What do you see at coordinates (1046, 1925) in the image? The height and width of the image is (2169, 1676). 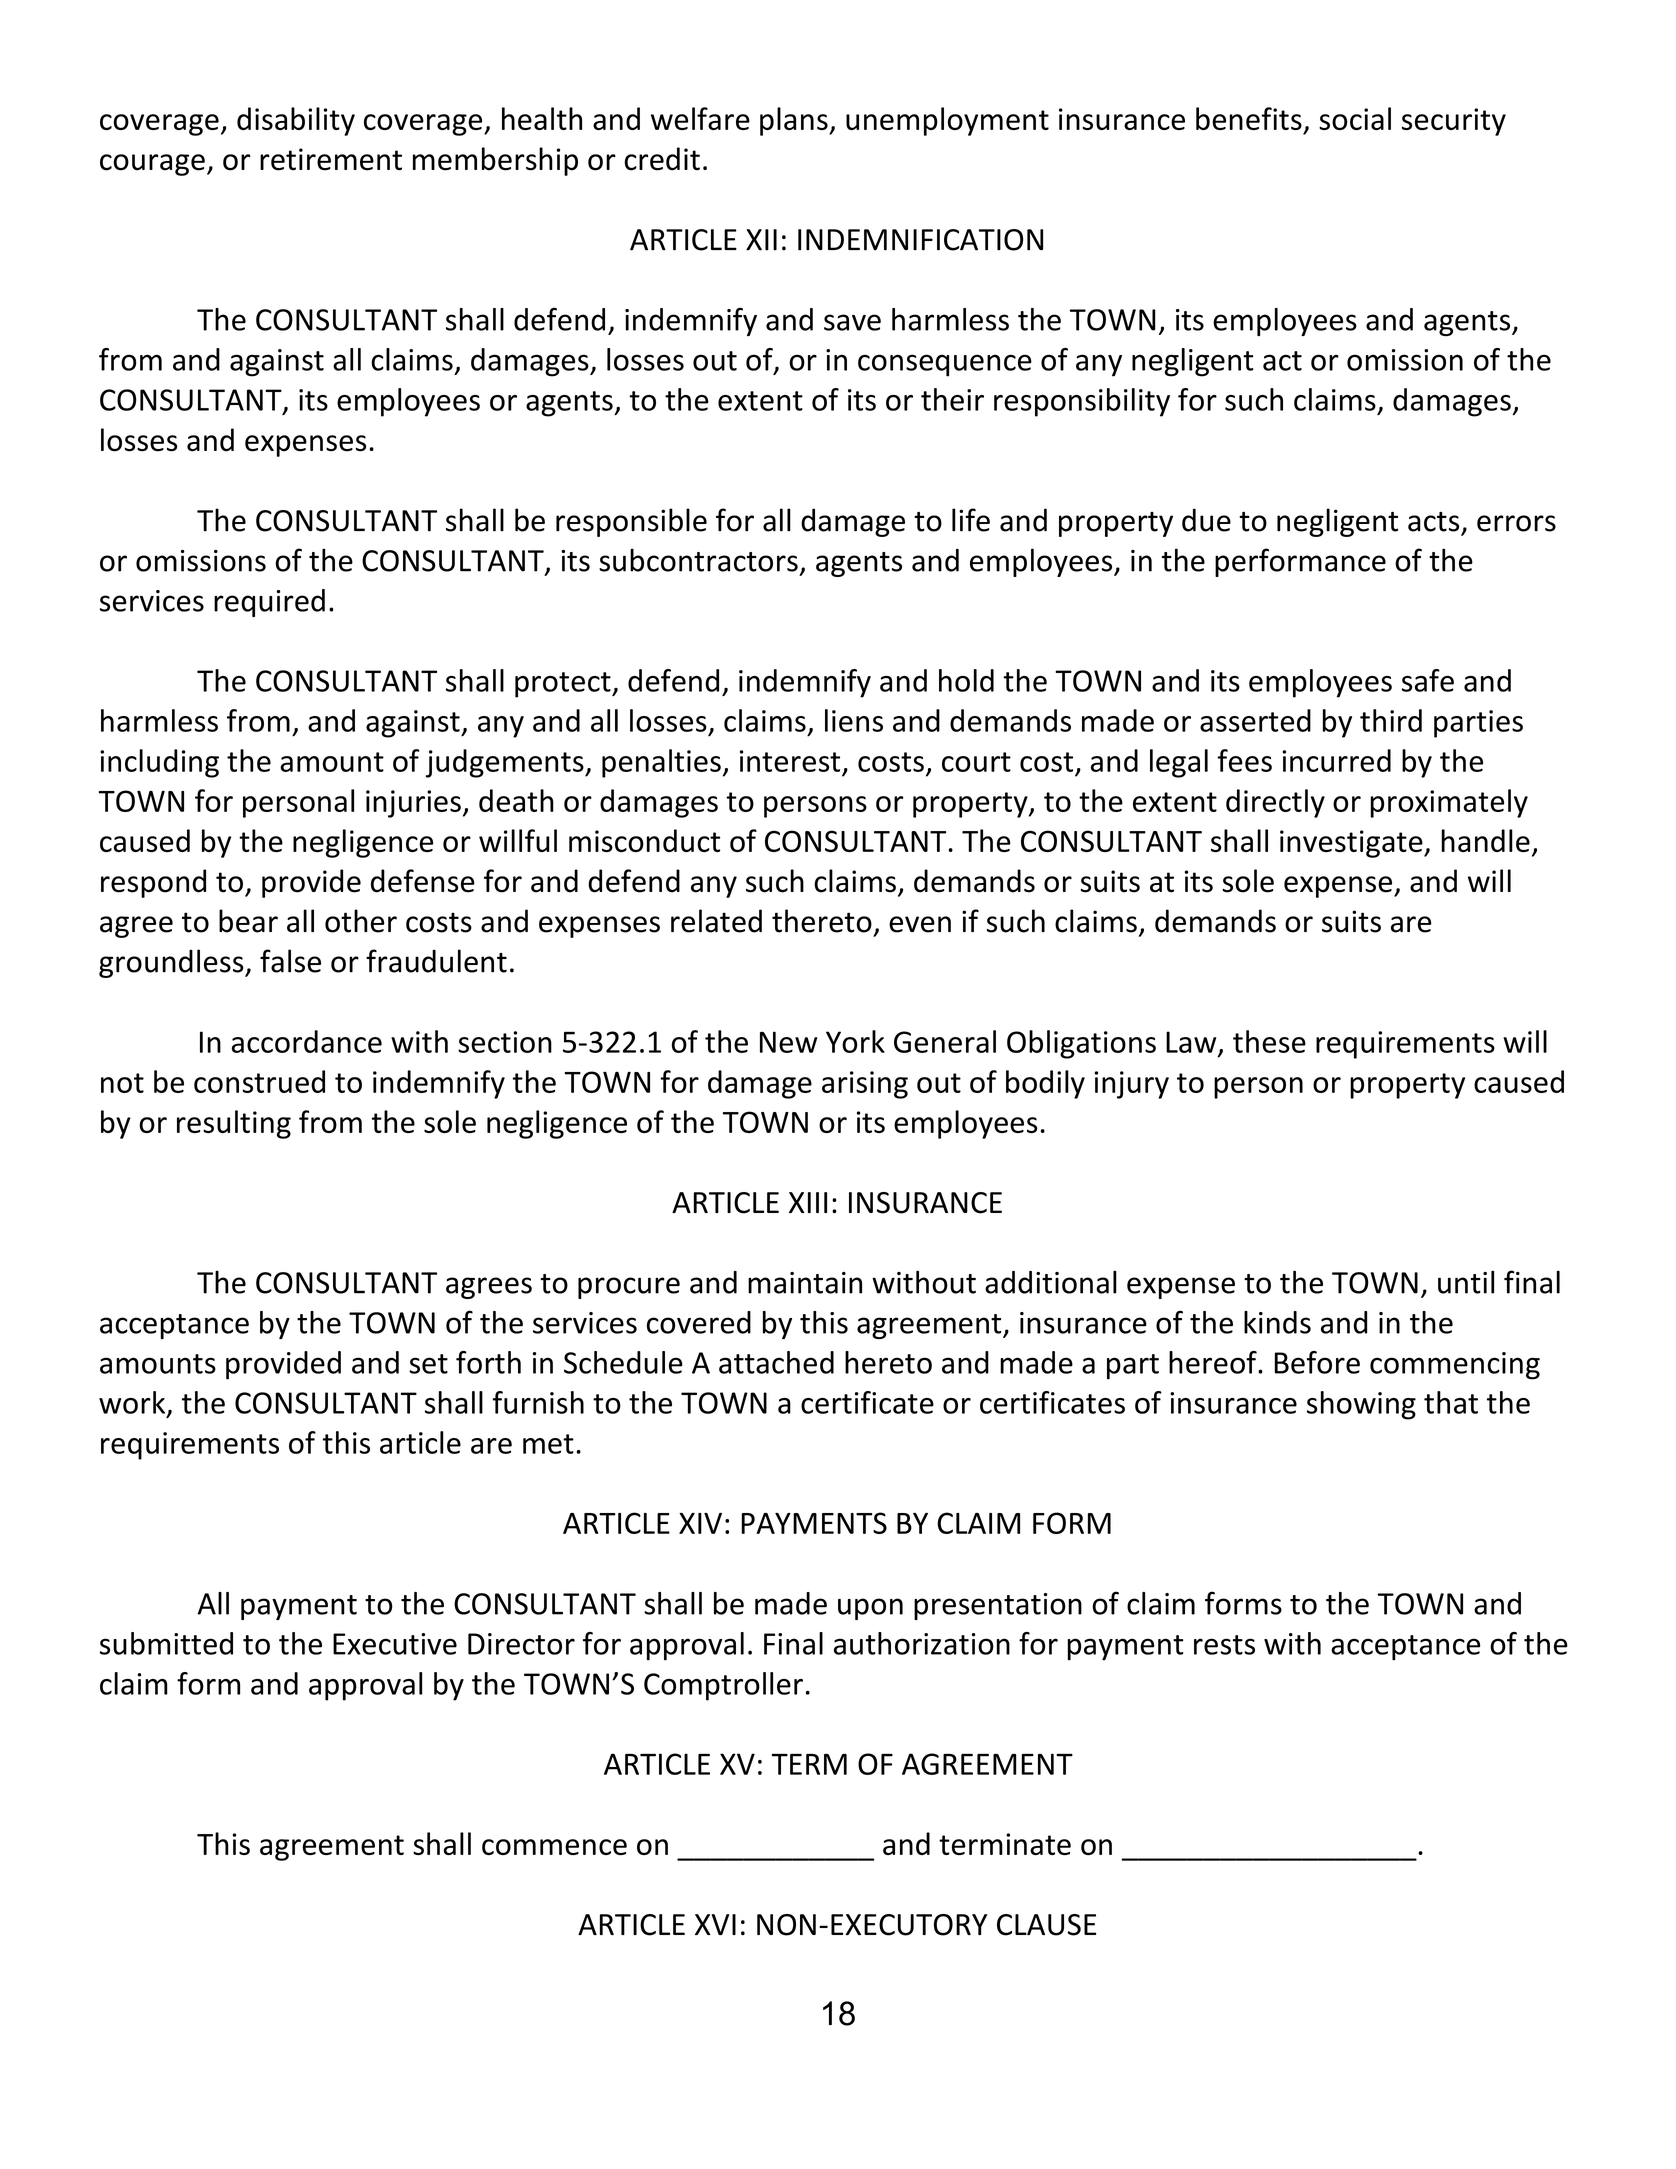 I see `CLAUSE` at bounding box center [1046, 1925].
